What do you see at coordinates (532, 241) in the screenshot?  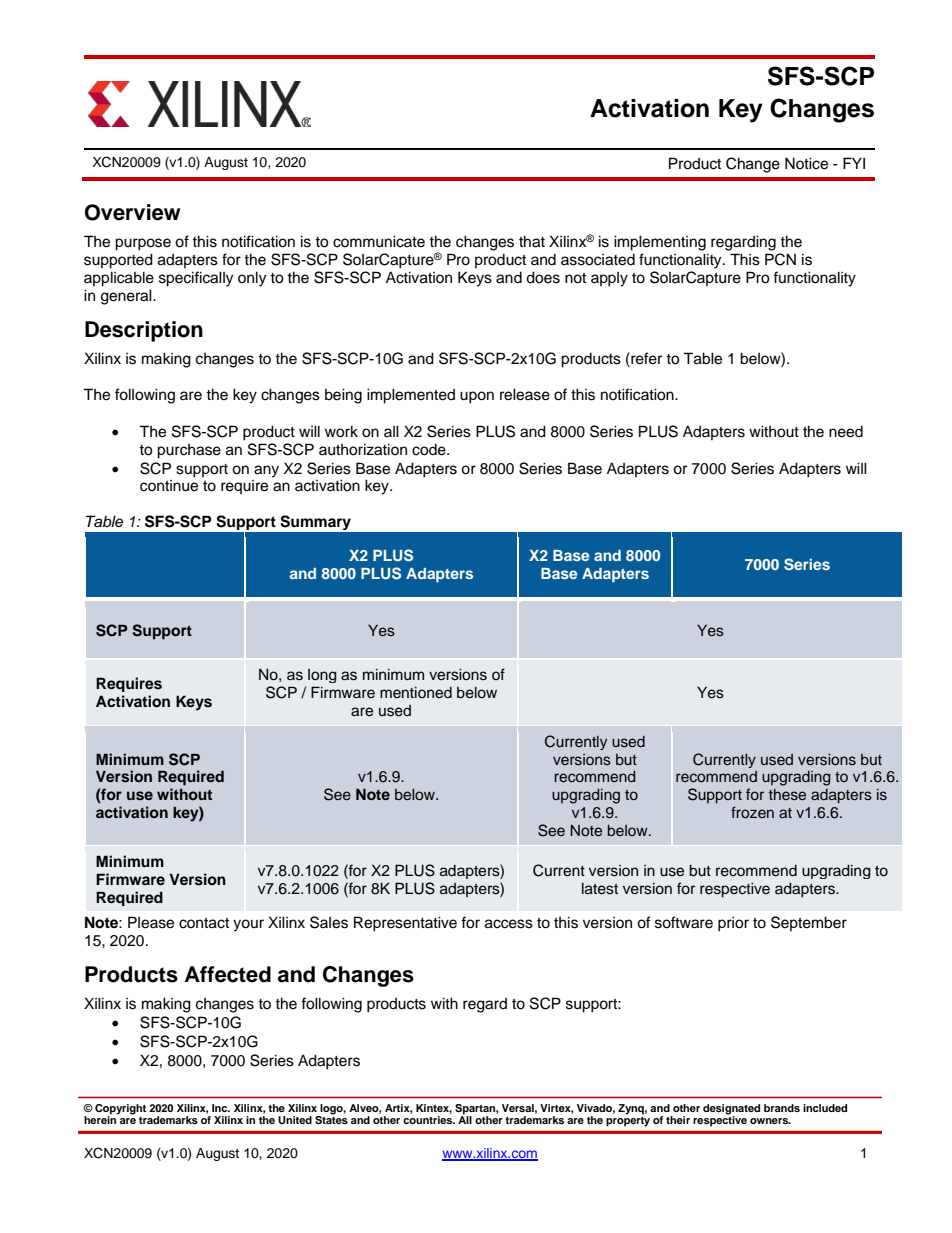 I see `that` at bounding box center [532, 241].
